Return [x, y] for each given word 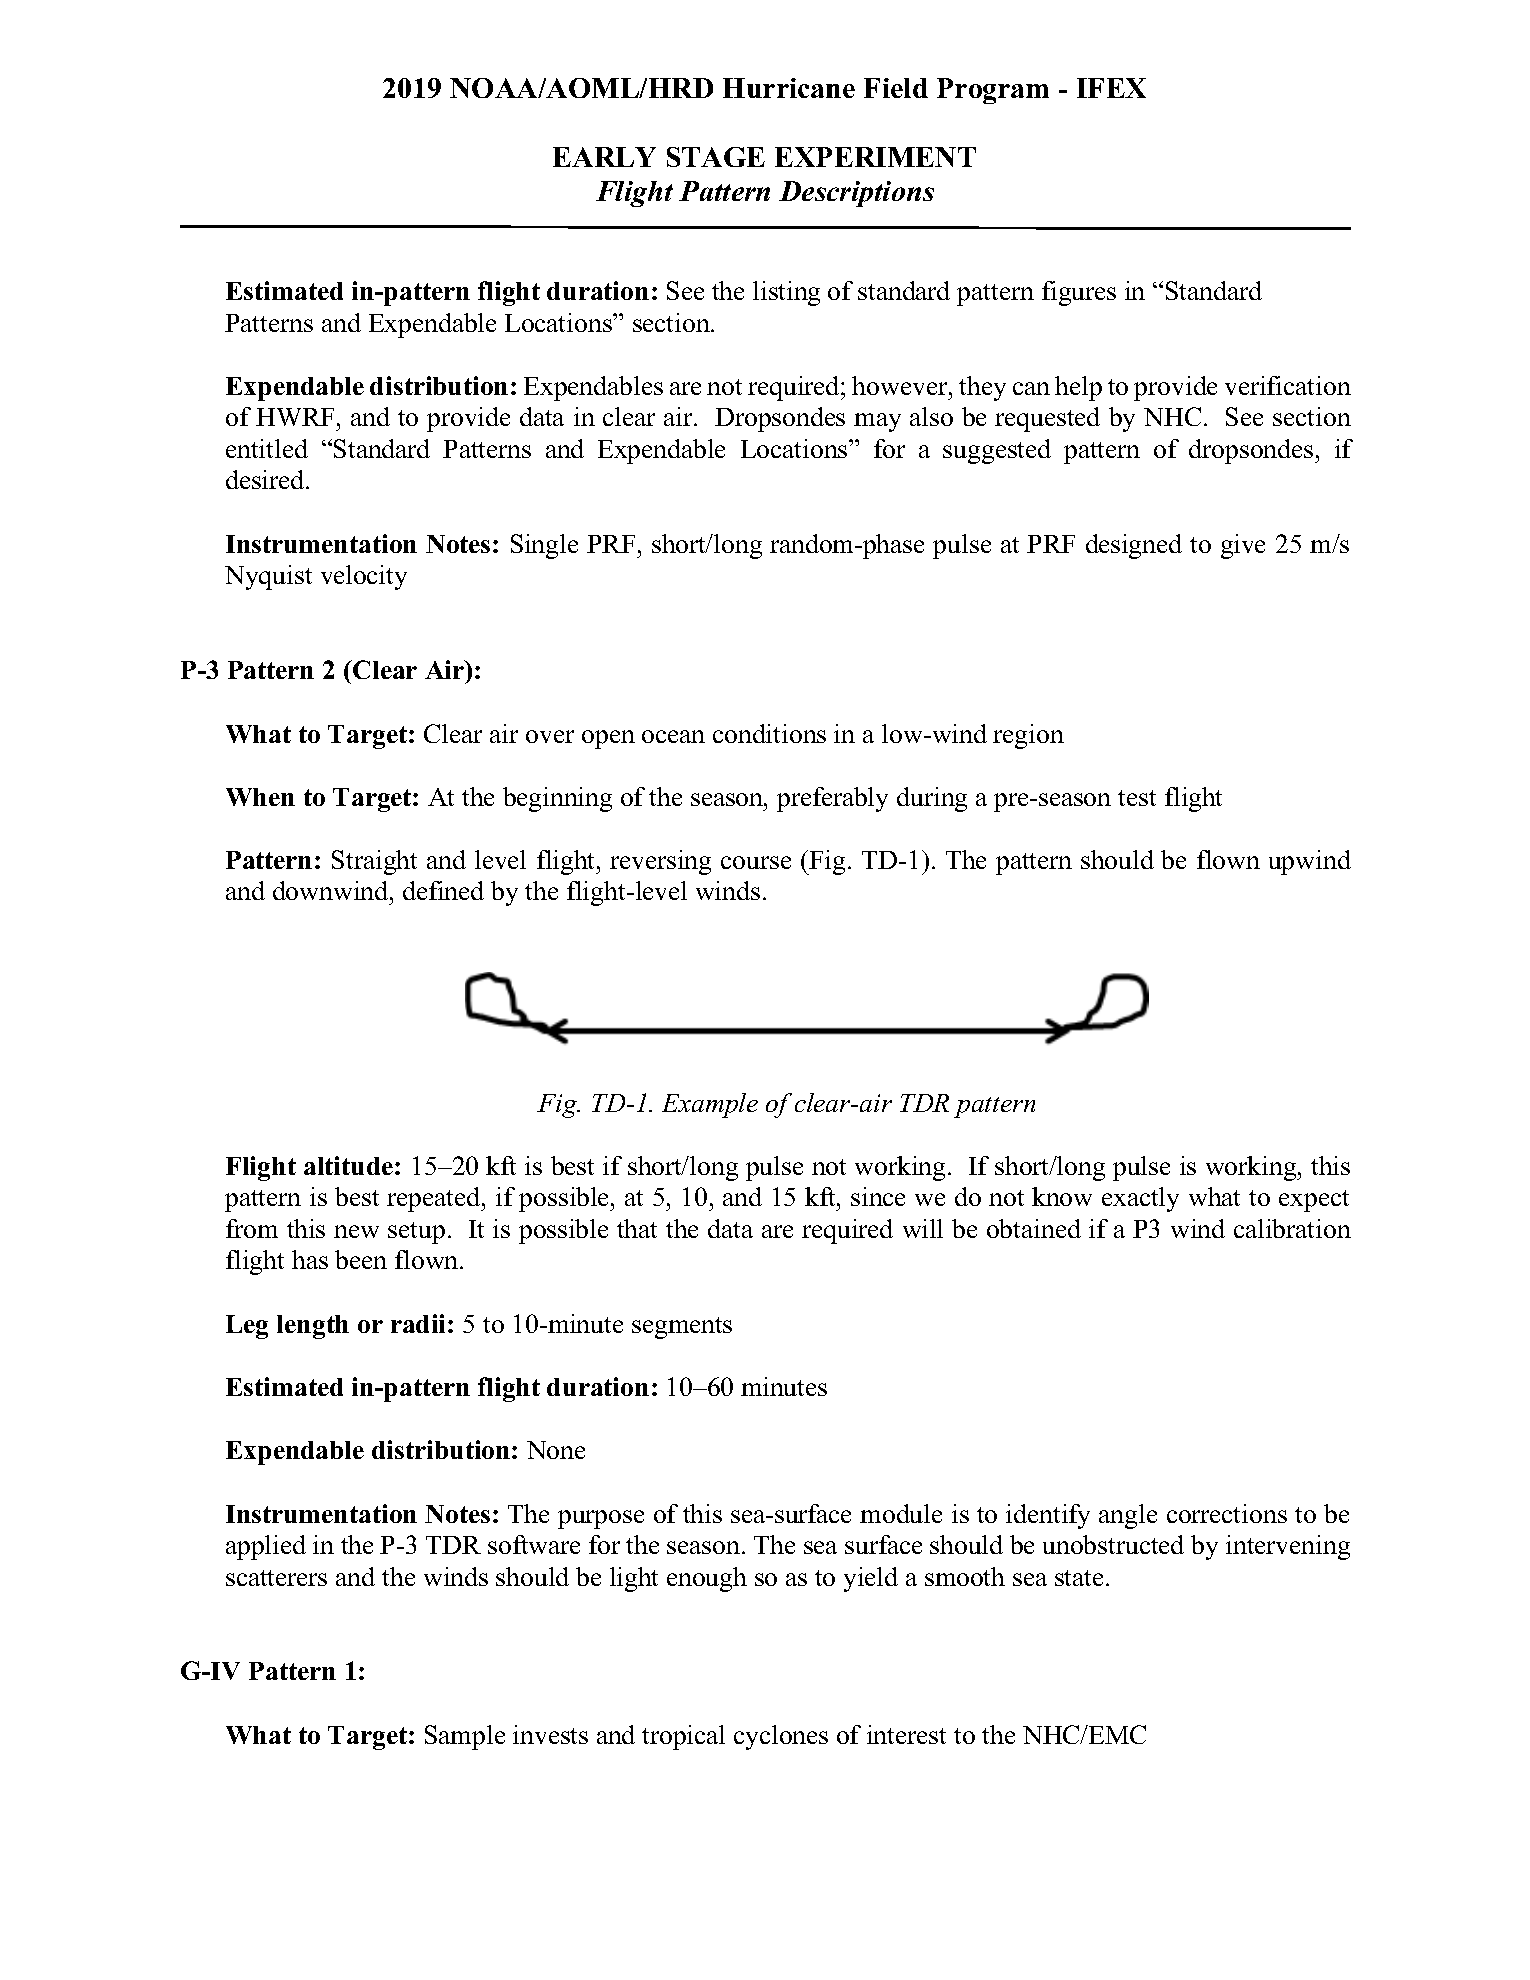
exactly [1140, 1199]
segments [682, 1328]
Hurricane [789, 88]
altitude [350, 1165]
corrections [1227, 1513]
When [260, 797]
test [1137, 798]
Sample [465, 1737]
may [877, 422]
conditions [769, 733]
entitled [267, 448]
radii [420, 1323]
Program [993, 91]
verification [1288, 385]
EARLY [604, 157]
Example [710, 1105]
